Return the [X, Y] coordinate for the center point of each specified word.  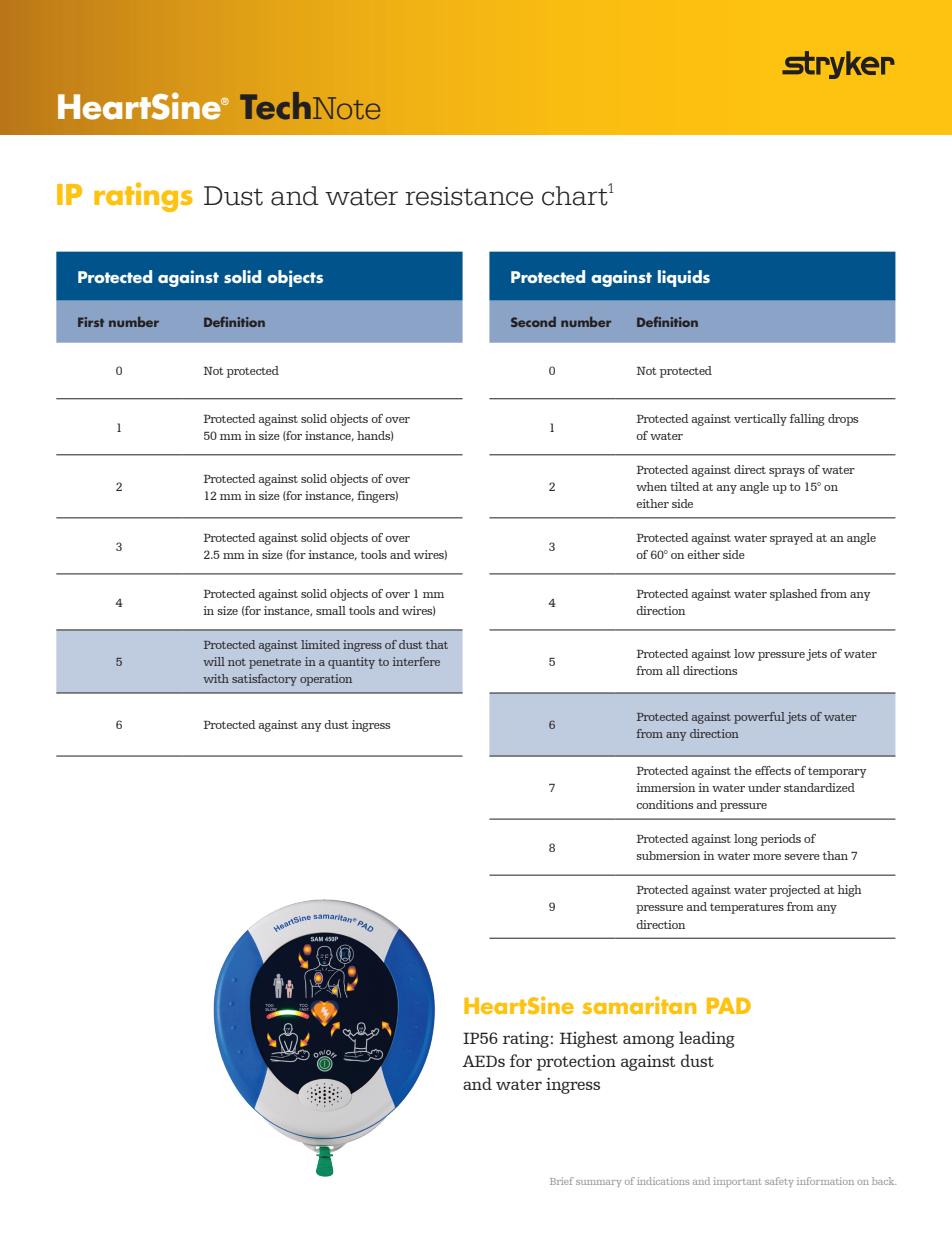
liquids [684, 278]
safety [779, 1182]
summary [599, 1183]
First [91, 322]
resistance [469, 196]
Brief [562, 1181]
